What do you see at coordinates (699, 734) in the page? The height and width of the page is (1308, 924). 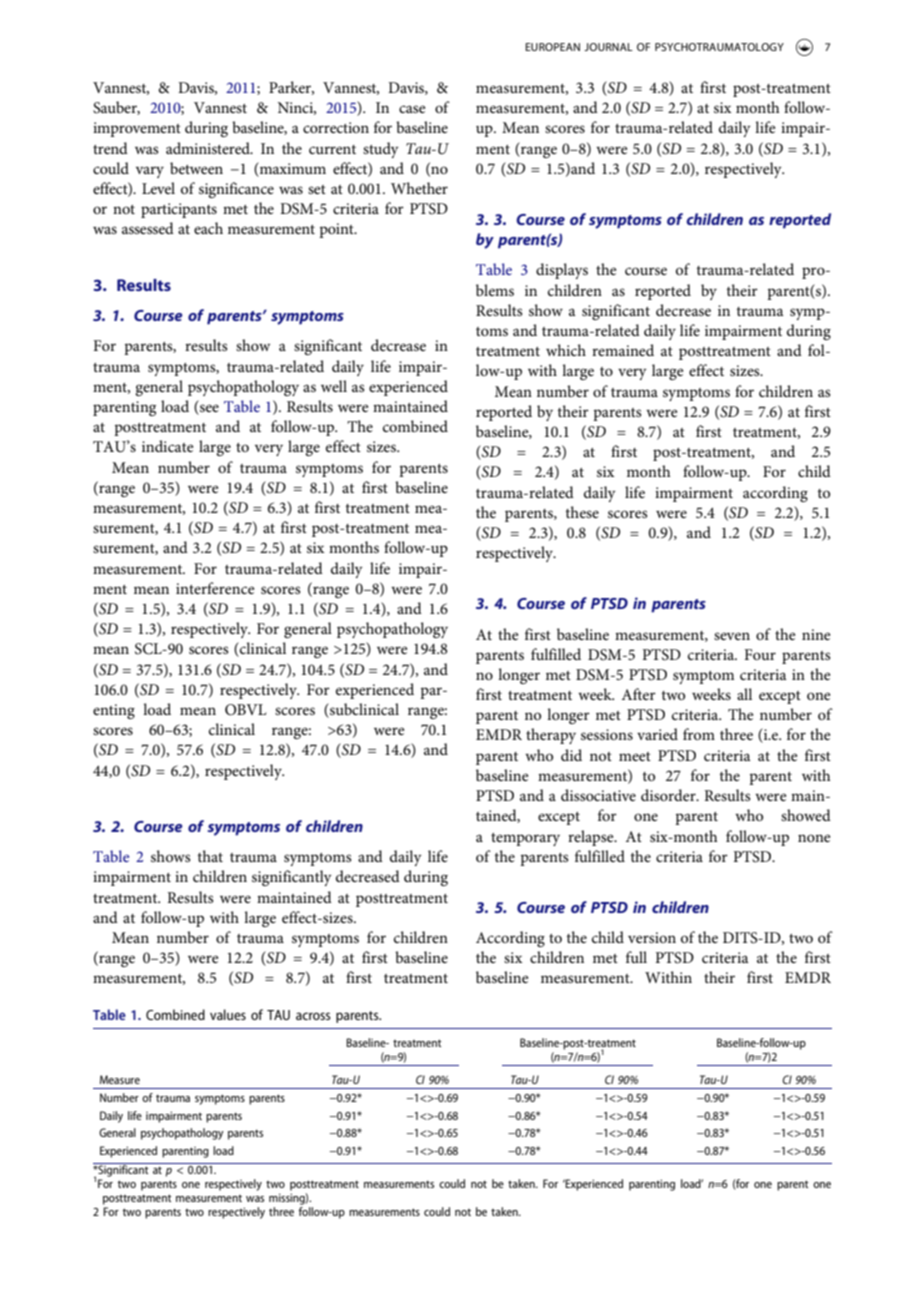 I see `from` at bounding box center [699, 734].
